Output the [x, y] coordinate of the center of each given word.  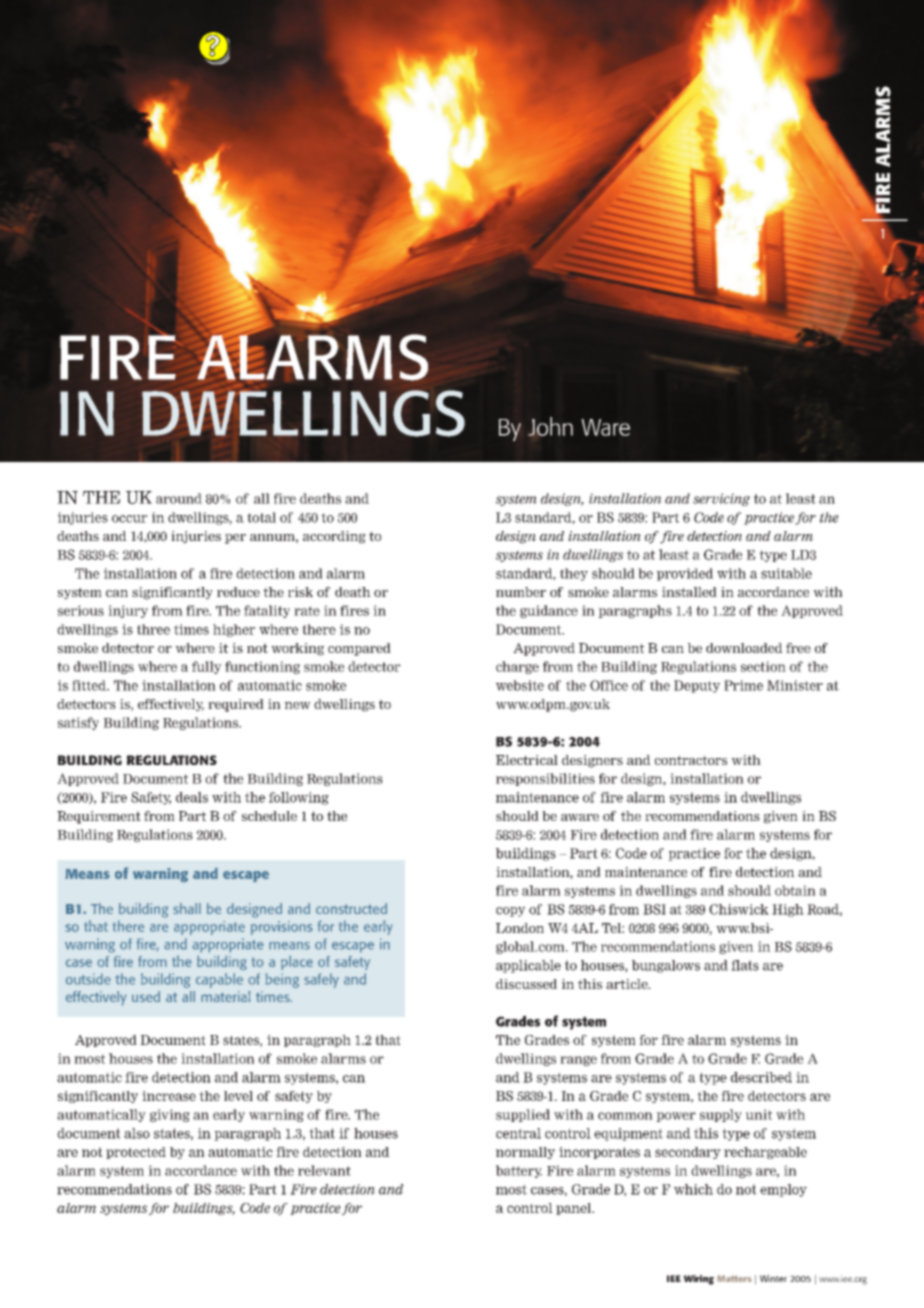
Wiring [699, 1280]
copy [510, 912]
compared [359, 649]
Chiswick [739, 909]
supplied [523, 1115]
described [761, 1077]
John [550, 426]
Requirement [99, 817]
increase [169, 1096]
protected [136, 1153]
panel [575, 1209]
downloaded [744, 648]
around [179, 498]
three [153, 629]
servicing [721, 499]
